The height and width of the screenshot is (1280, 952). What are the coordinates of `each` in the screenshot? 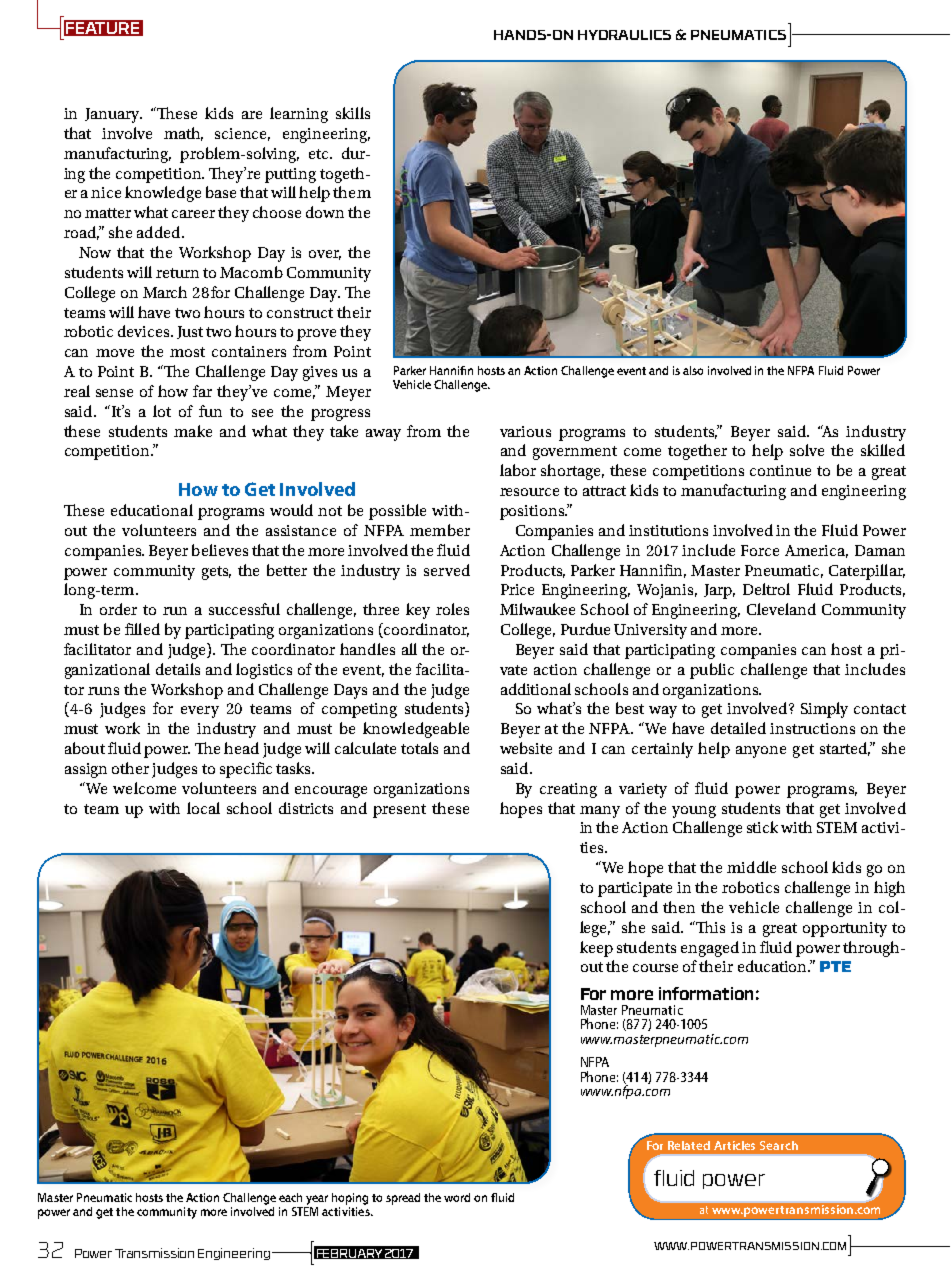 It's located at (290, 1197).
